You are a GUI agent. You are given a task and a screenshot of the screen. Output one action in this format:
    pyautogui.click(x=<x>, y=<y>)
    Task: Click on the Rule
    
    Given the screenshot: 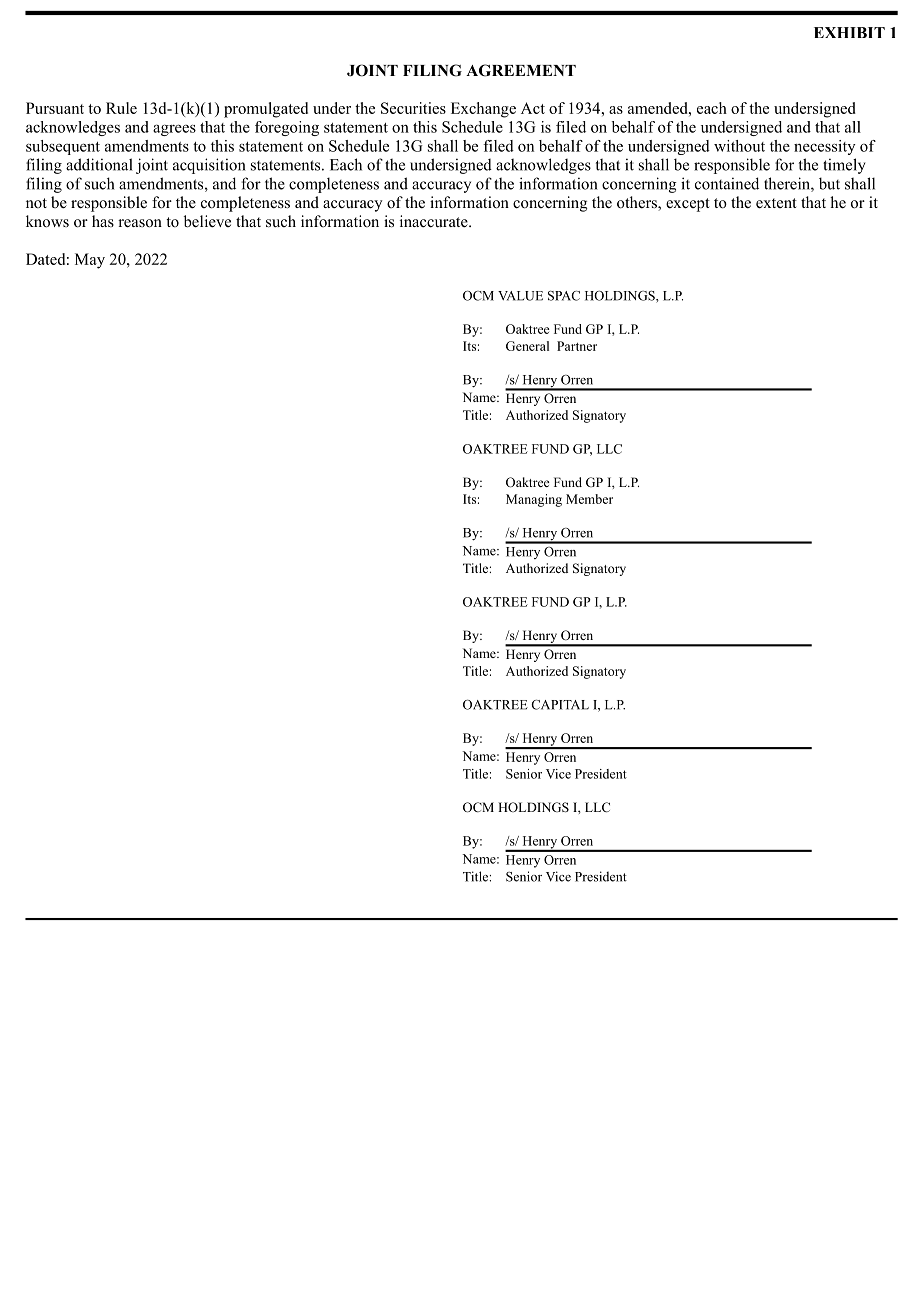 What is the action you would take?
    pyautogui.click(x=121, y=108)
